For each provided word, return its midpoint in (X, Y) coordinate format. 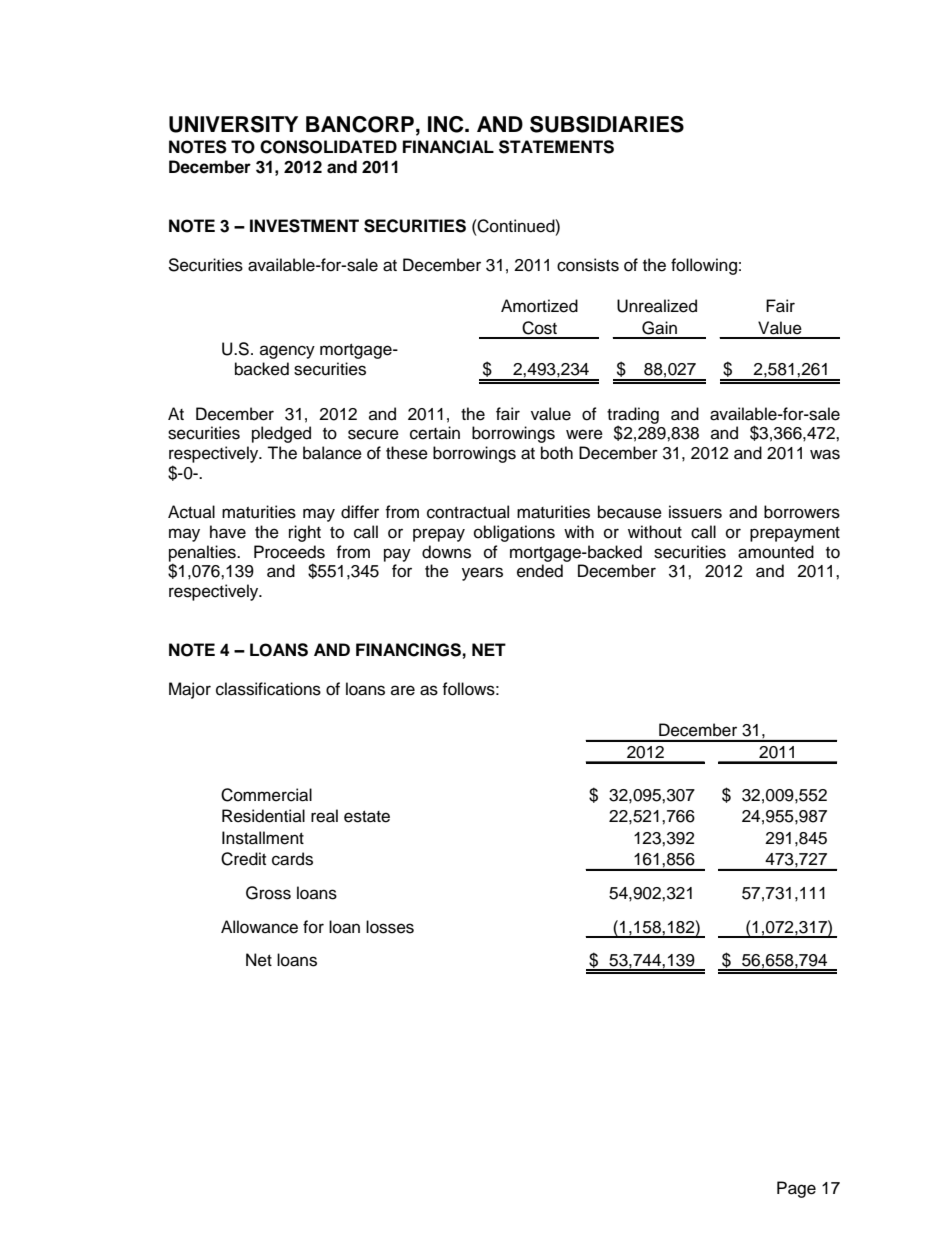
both (557, 453)
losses (390, 927)
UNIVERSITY (233, 124)
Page (796, 1189)
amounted (776, 552)
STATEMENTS (556, 147)
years (482, 574)
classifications (268, 689)
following (704, 266)
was (825, 454)
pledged (281, 434)
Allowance (259, 927)
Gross (268, 893)
